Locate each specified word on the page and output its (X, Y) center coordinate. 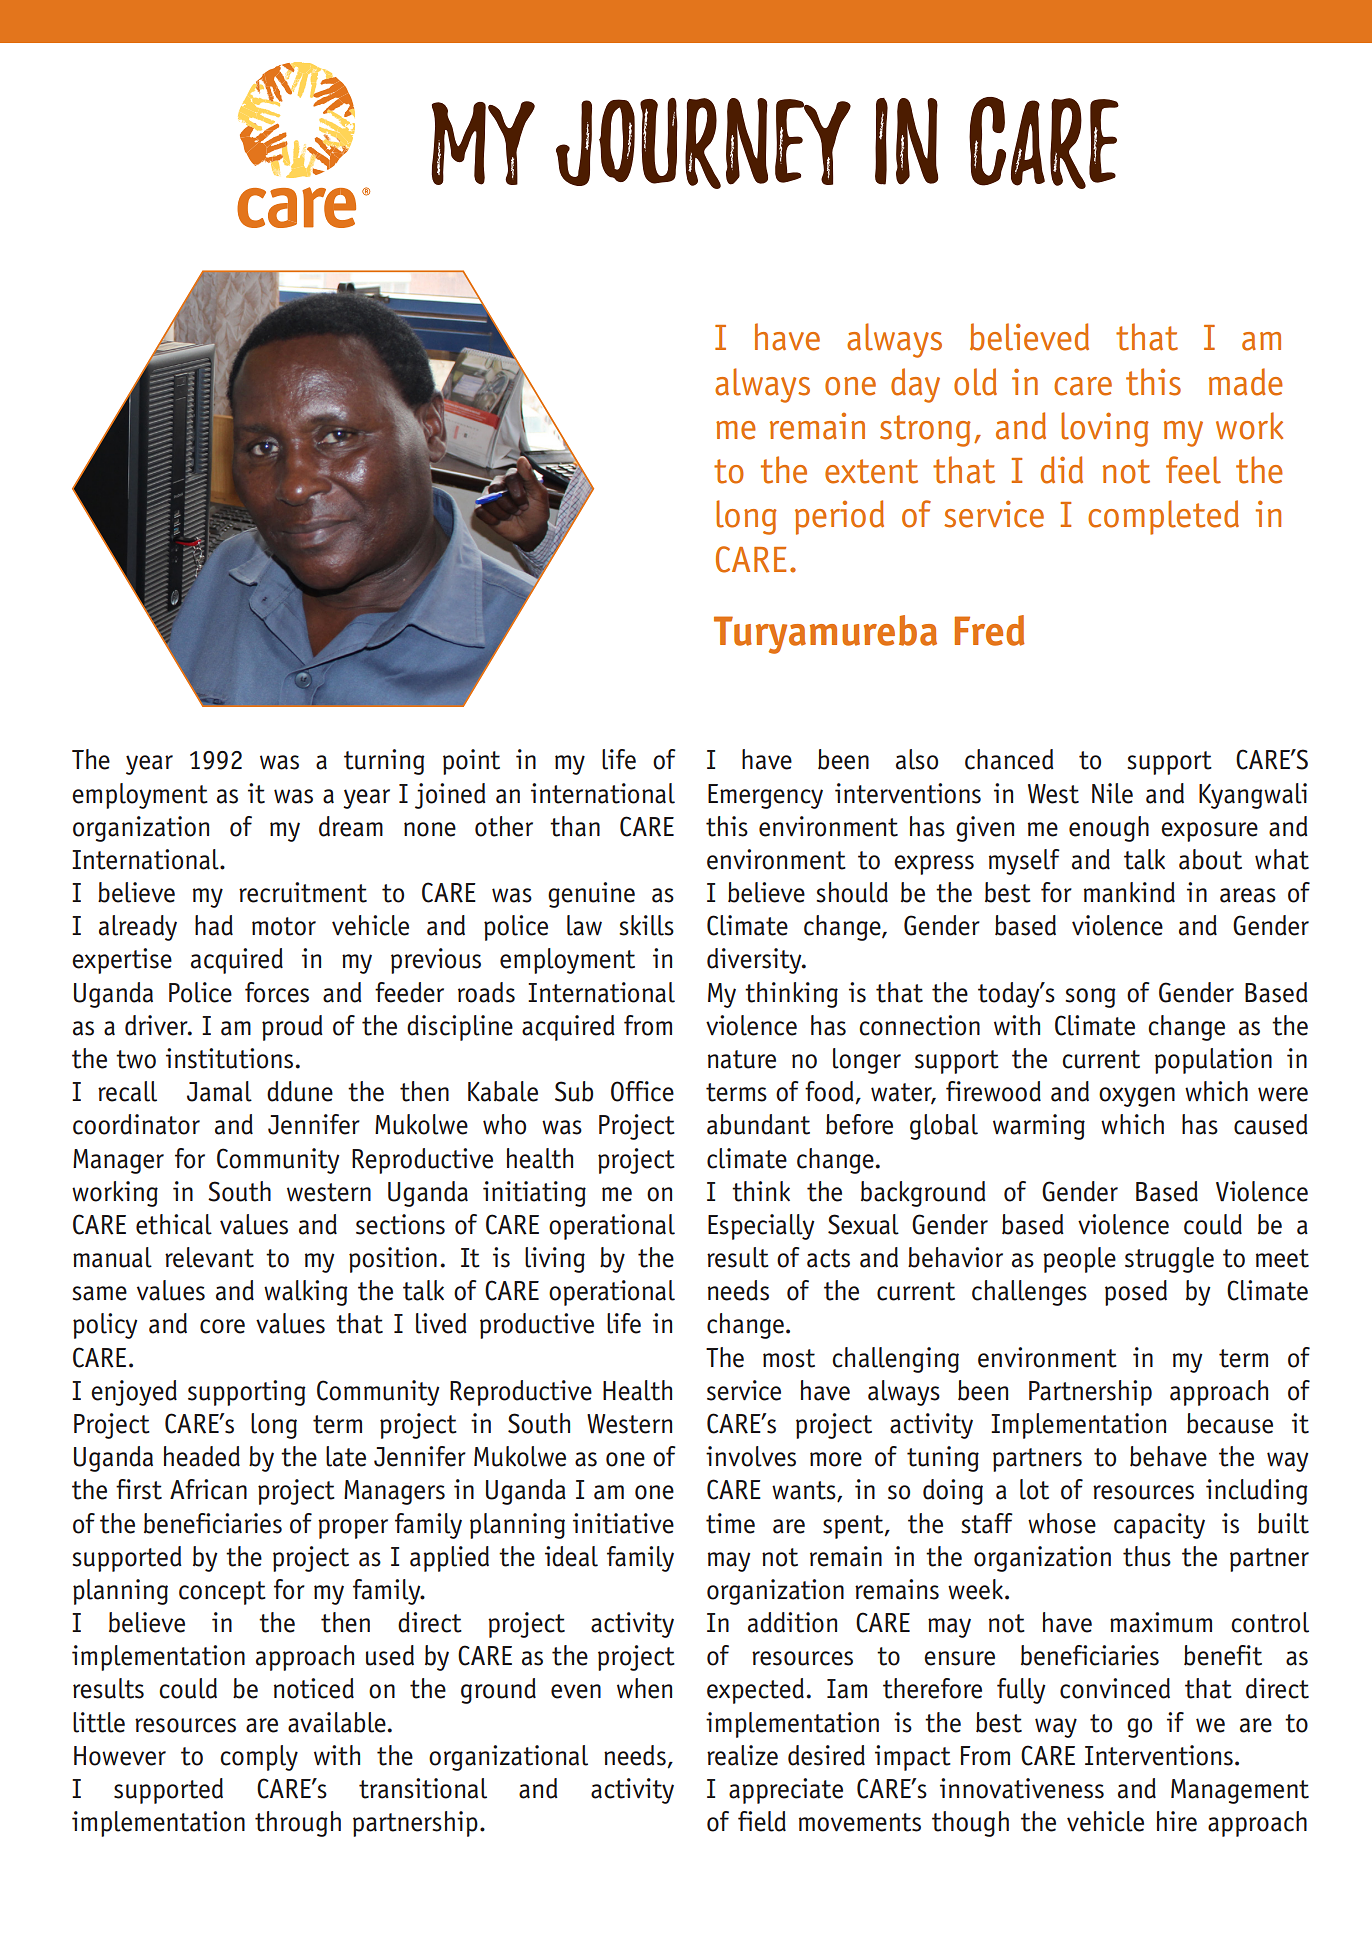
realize (742, 1755)
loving (1105, 429)
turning (384, 762)
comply (259, 1758)
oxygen (1137, 1097)
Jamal (219, 1091)
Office (642, 1091)
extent (871, 471)
